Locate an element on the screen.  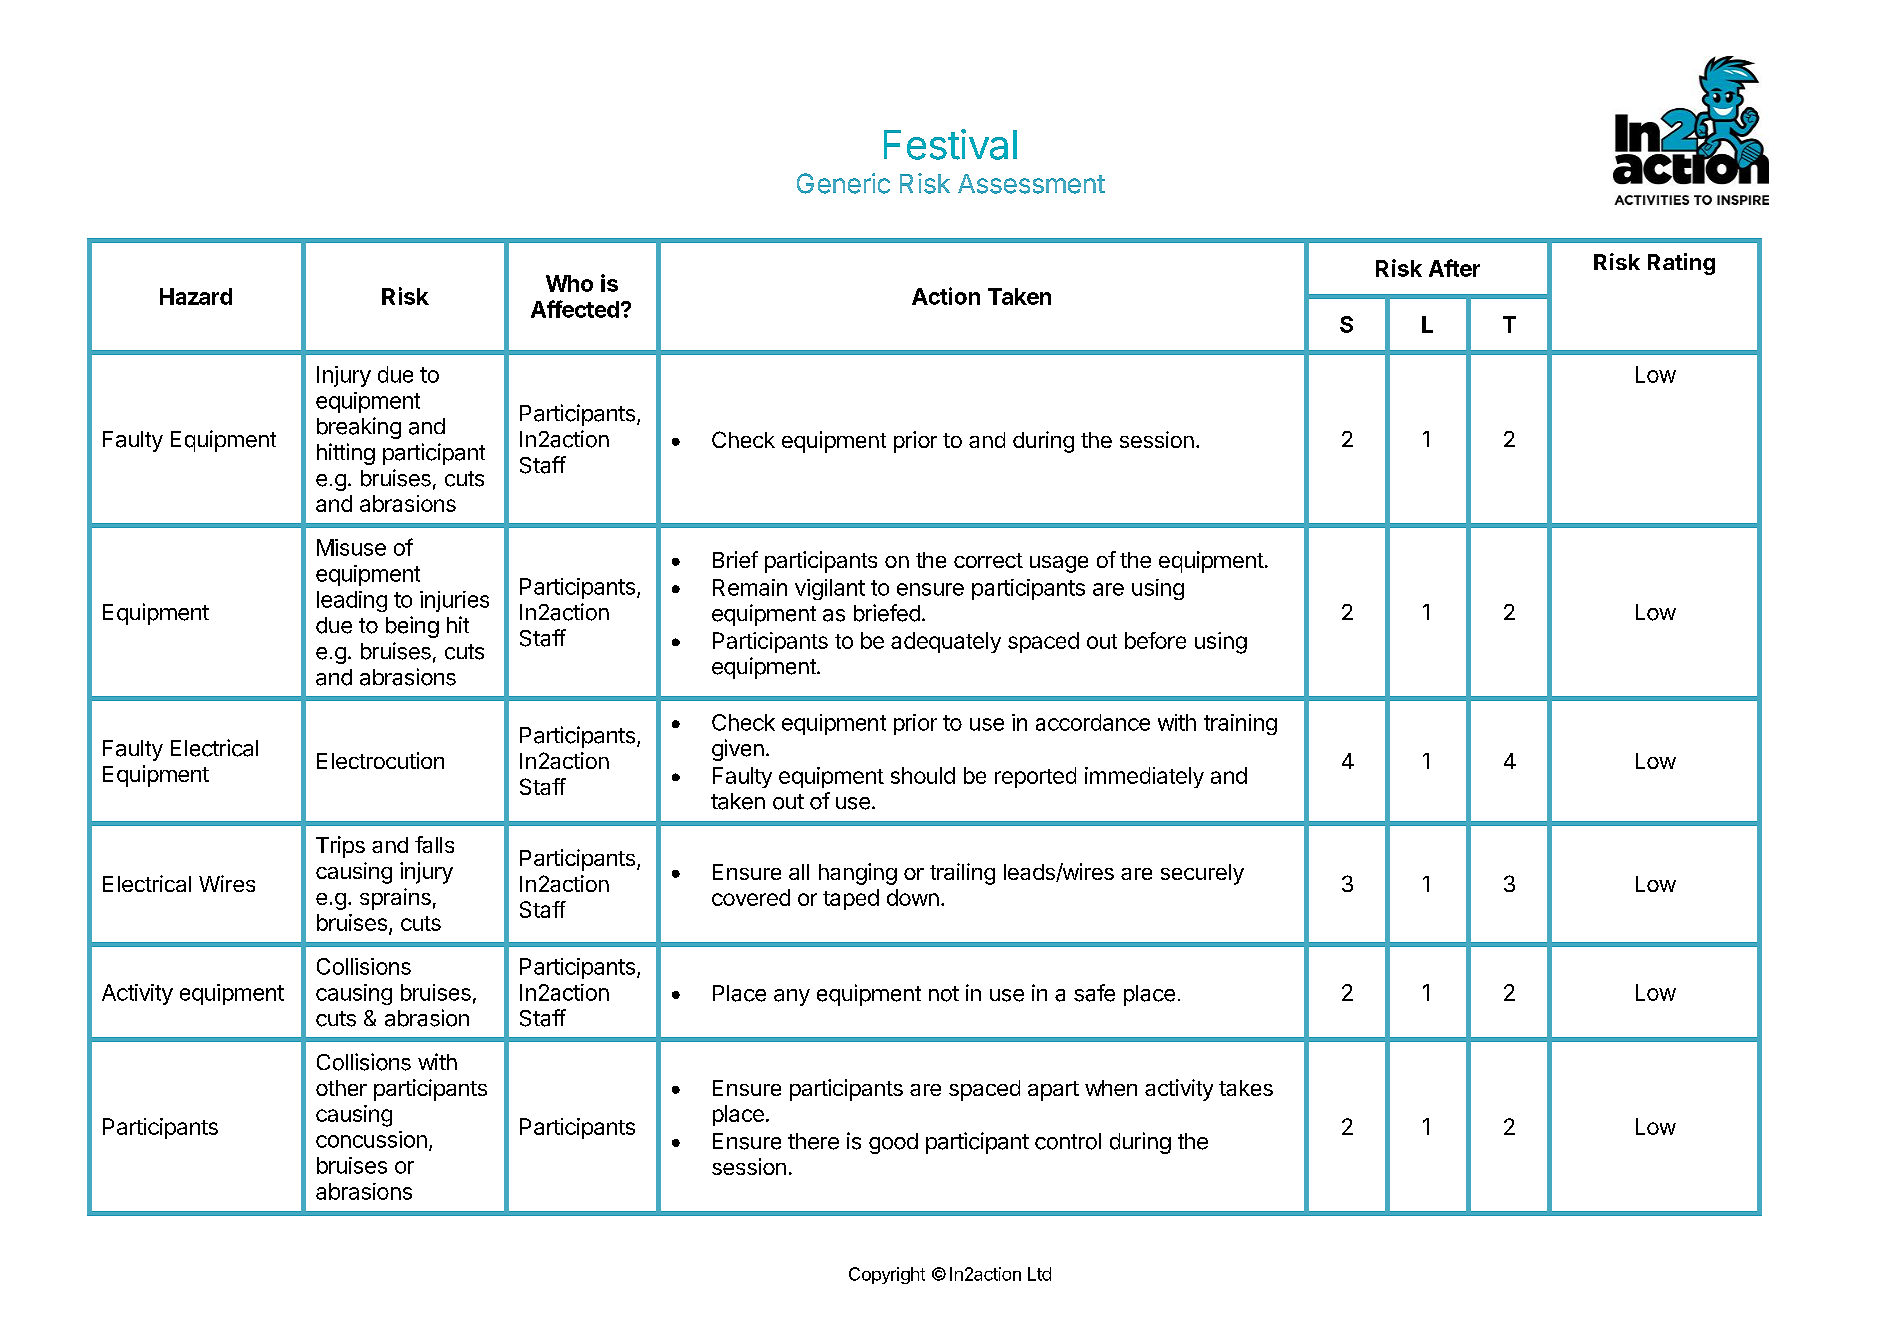
concussion is located at coordinates (371, 1139).
